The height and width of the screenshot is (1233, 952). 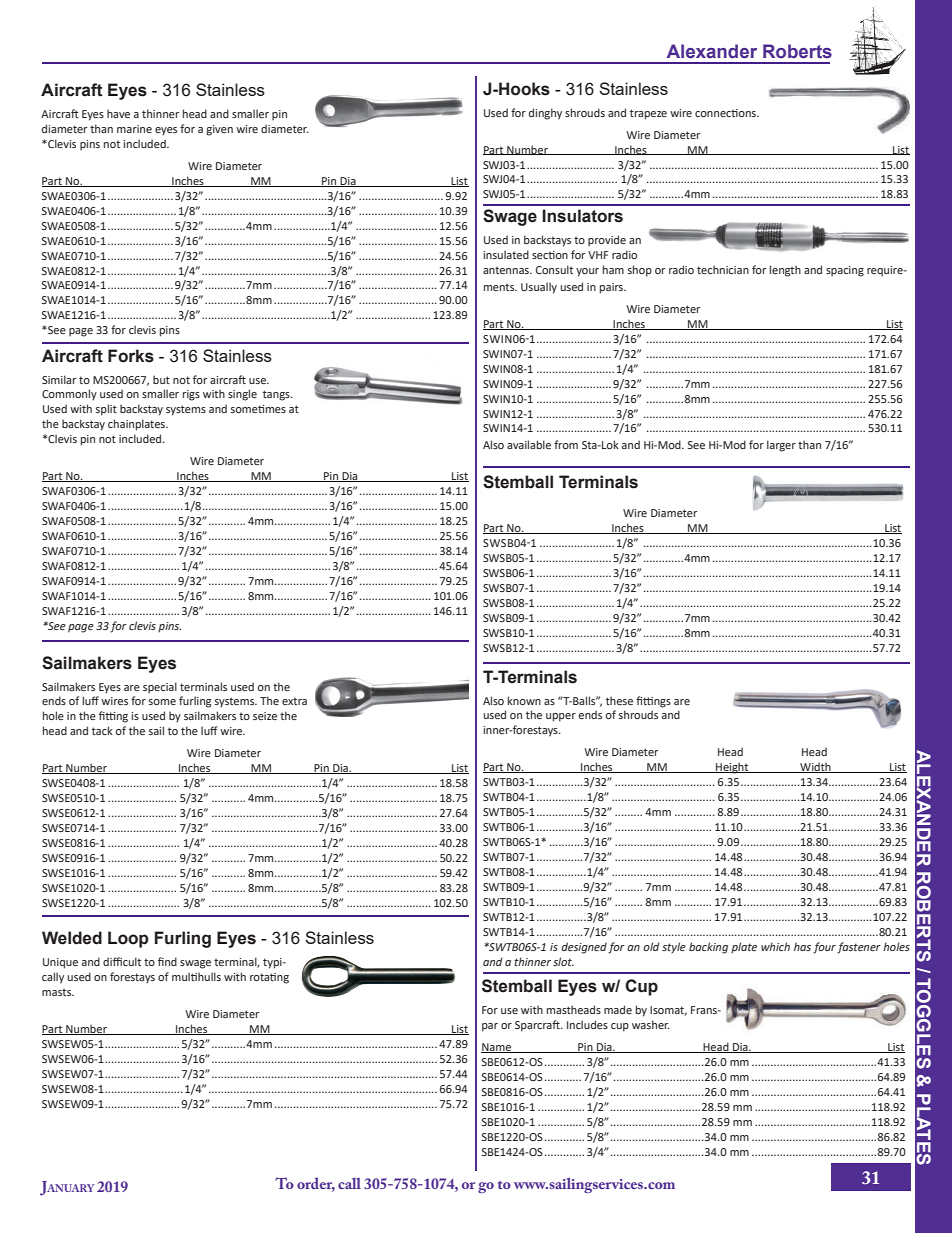 I want to click on order, so click(x=316, y=1184).
